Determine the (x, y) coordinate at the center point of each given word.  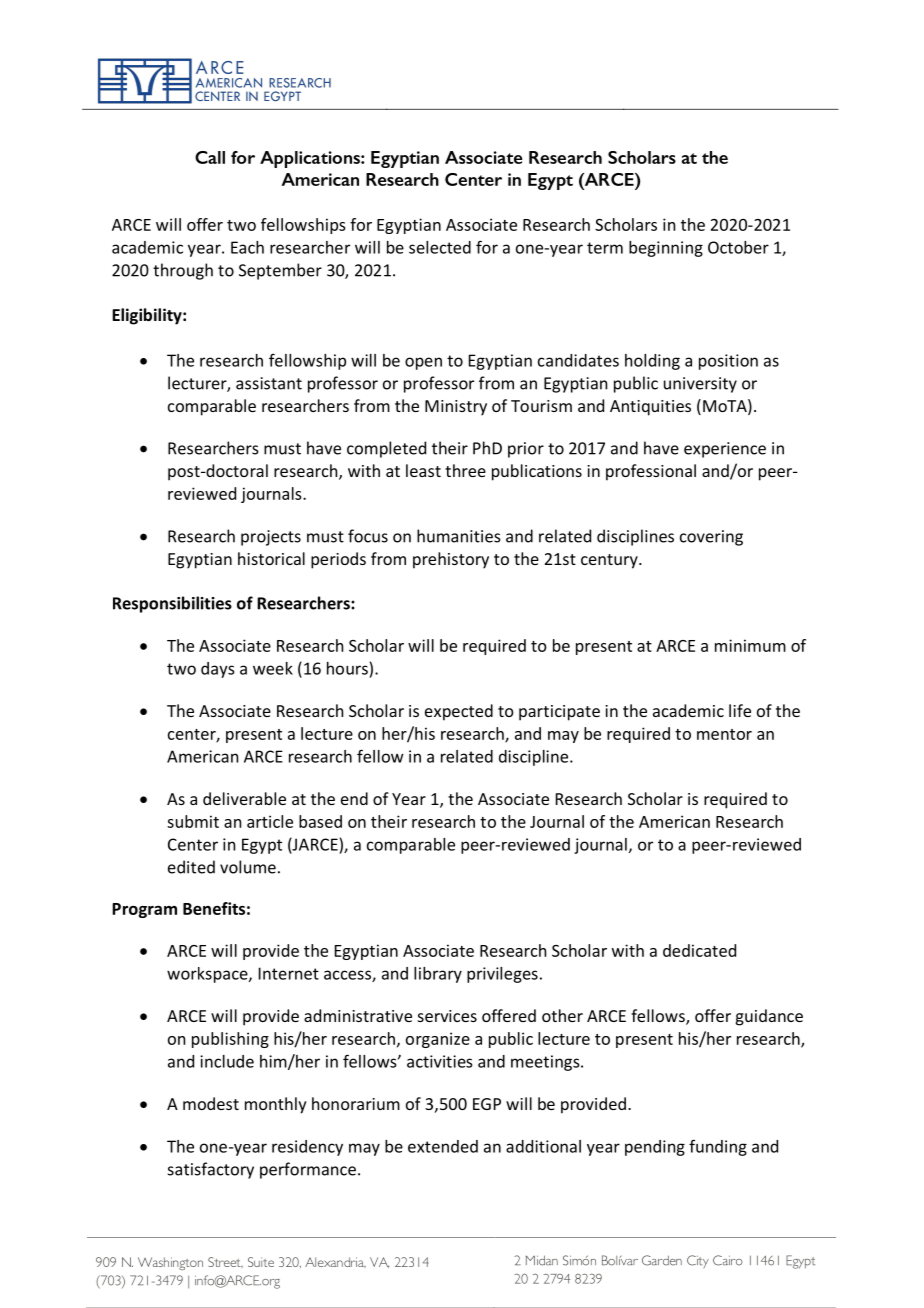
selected (440, 247)
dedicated (699, 950)
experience (725, 450)
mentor (724, 734)
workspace (208, 975)
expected (459, 712)
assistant (269, 383)
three (465, 470)
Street (225, 1262)
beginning (666, 249)
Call (210, 157)
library (438, 975)
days (217, 670)
